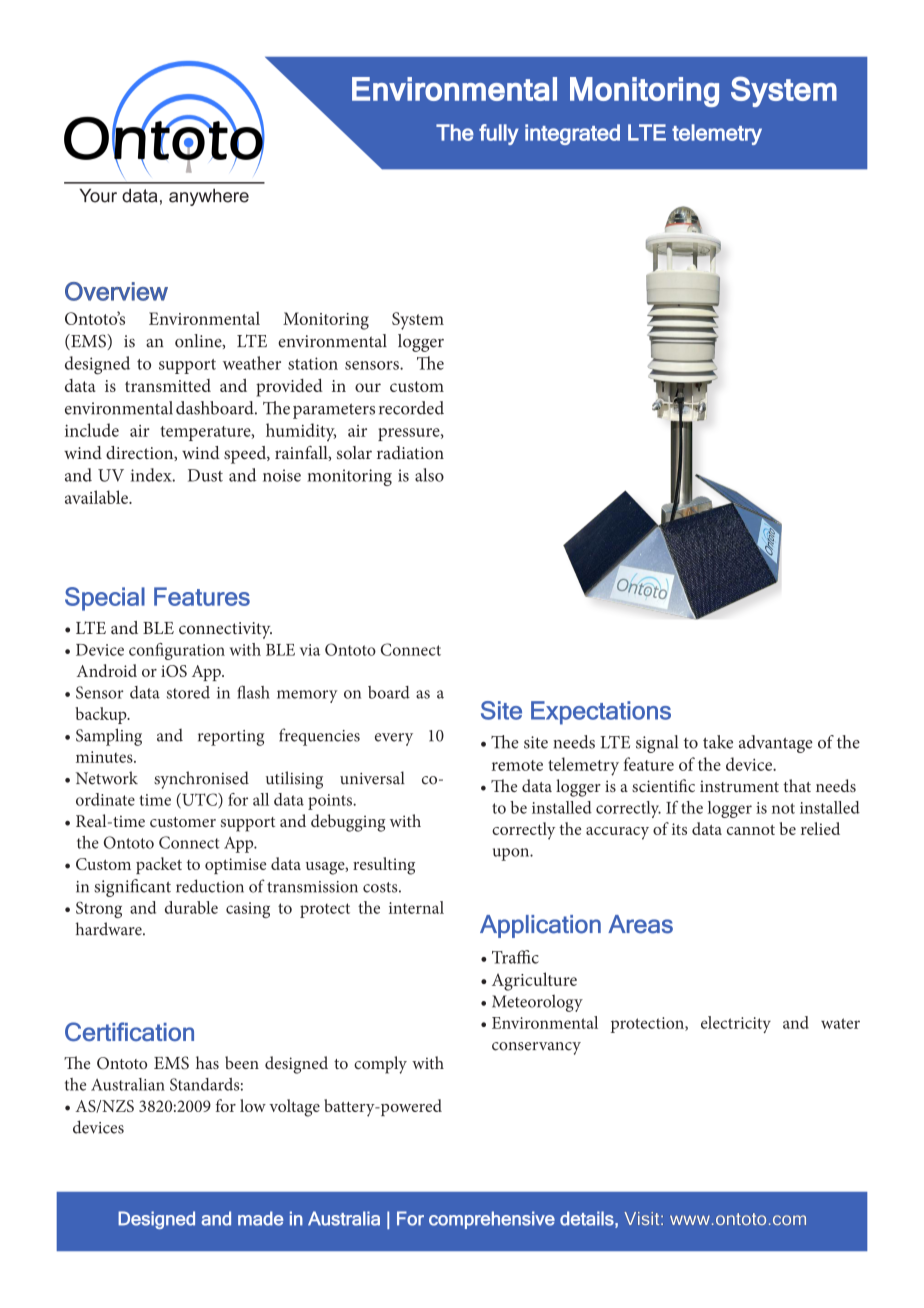 This image has width=924, height=1308. Describe the element at coordinates (209, 197) in the image. I see `anywhere` at that location.
